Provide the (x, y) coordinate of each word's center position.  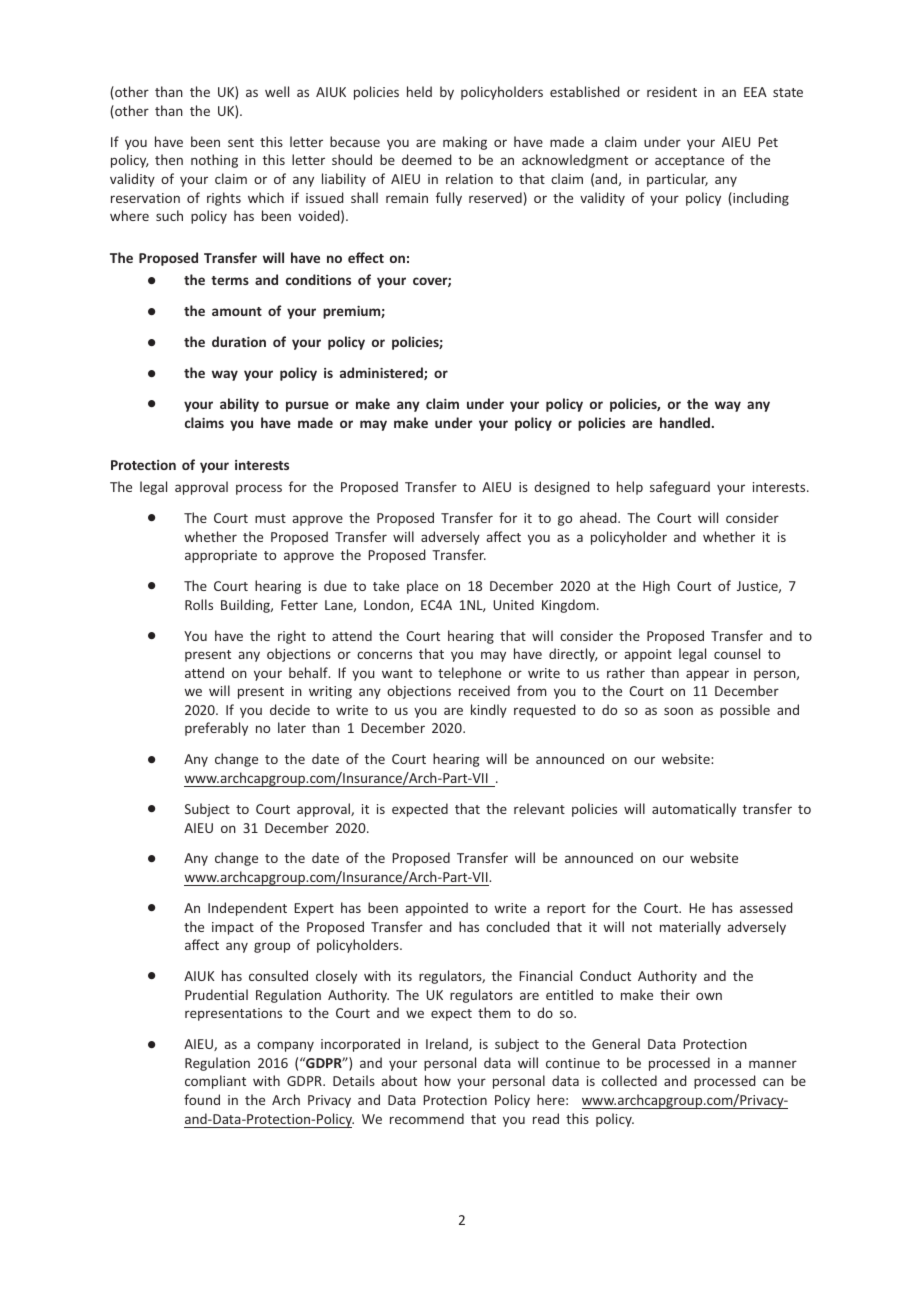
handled (686, 422)
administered (382, 373)
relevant (539, 808)
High (656, 587)
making (465, 143)
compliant (215, 1082)
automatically (694, 810)
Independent (247, 909)
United (513, 604)
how (438, 1080)
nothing (214, 161)
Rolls (199, 604)
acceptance (689, 162)
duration (239, 341)
